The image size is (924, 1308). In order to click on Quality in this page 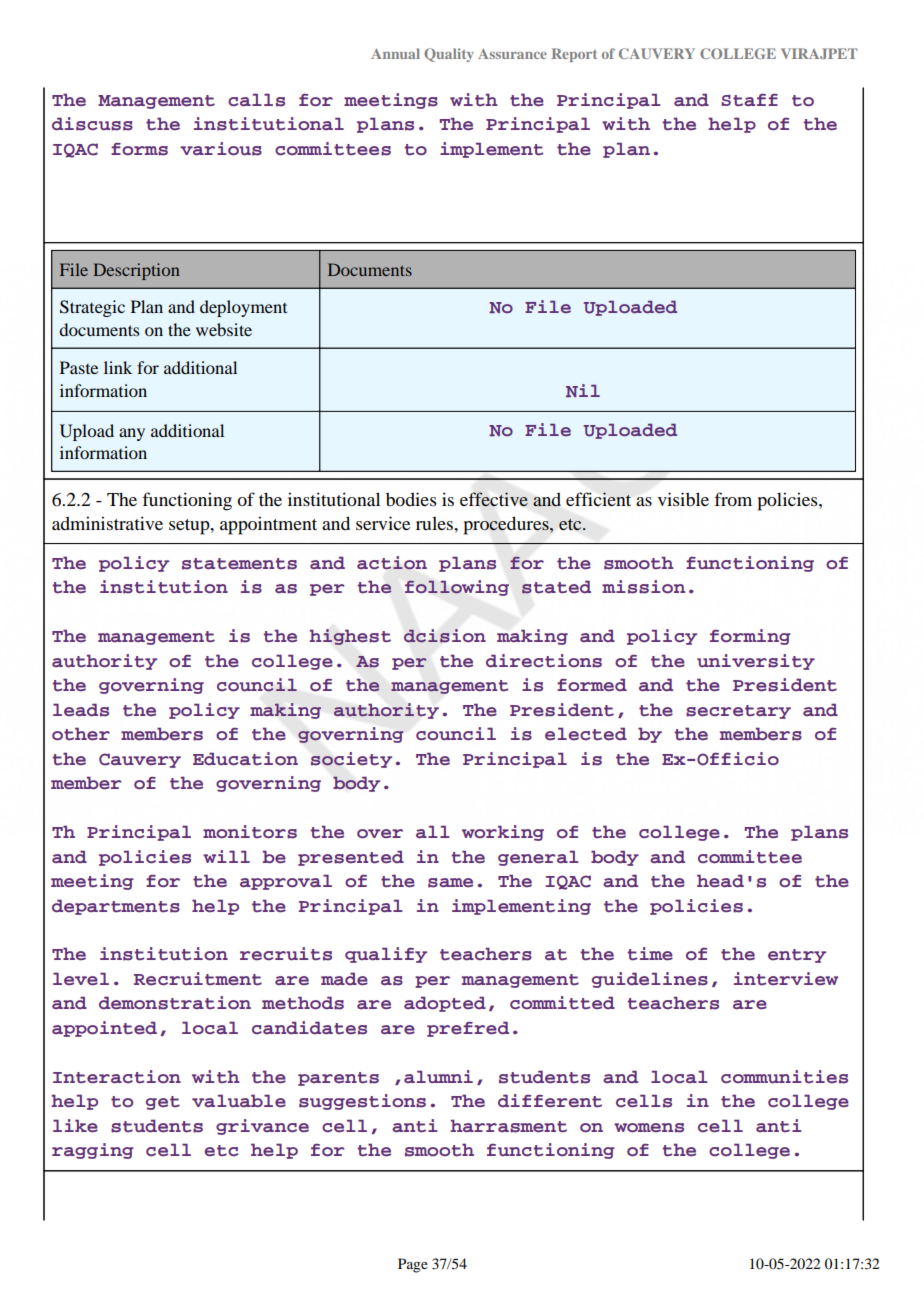, I will do `click(449, 55)`.
